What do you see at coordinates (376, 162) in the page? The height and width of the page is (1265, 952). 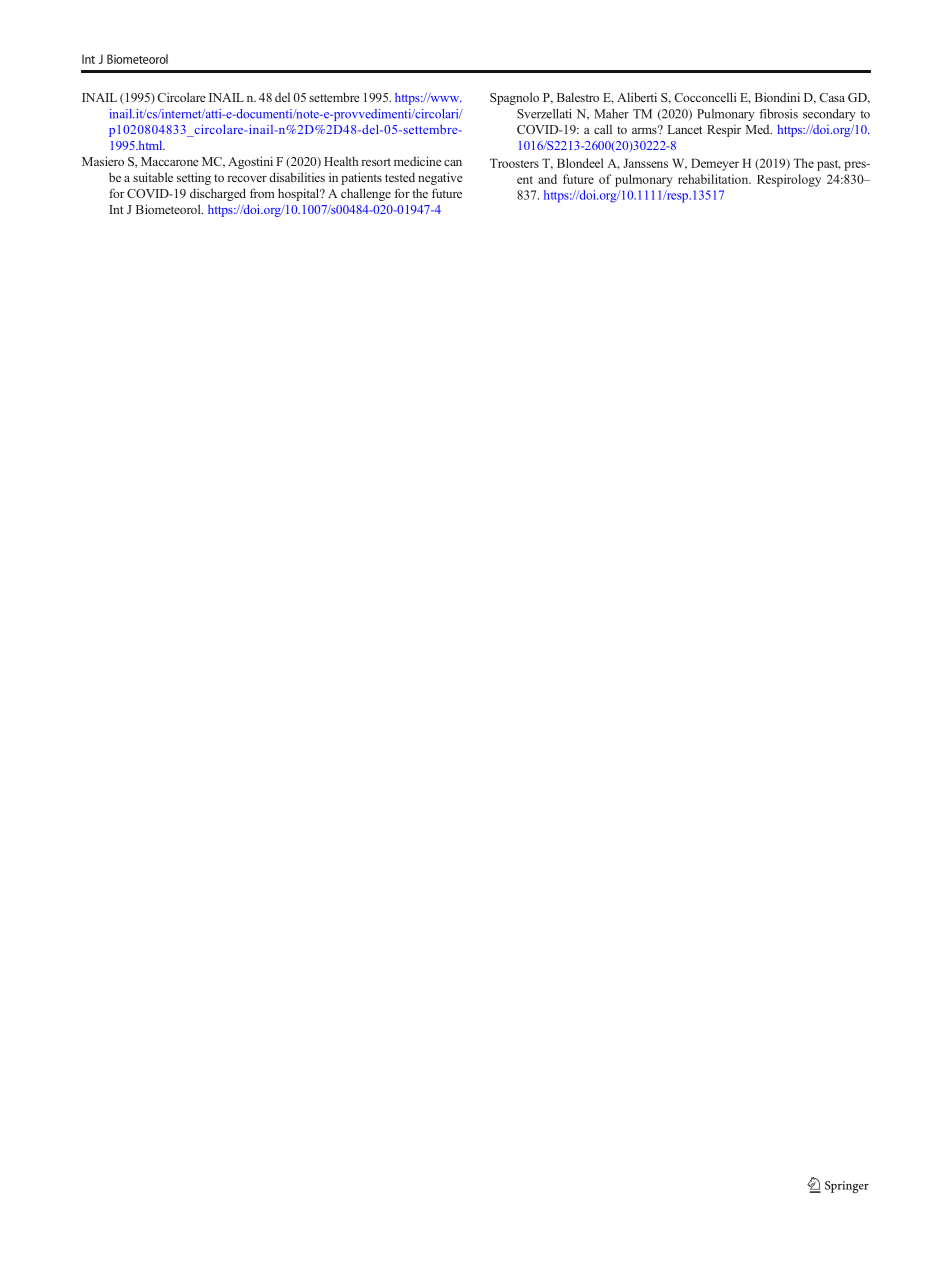 I see `resort` at bounding box center [376, 162].
